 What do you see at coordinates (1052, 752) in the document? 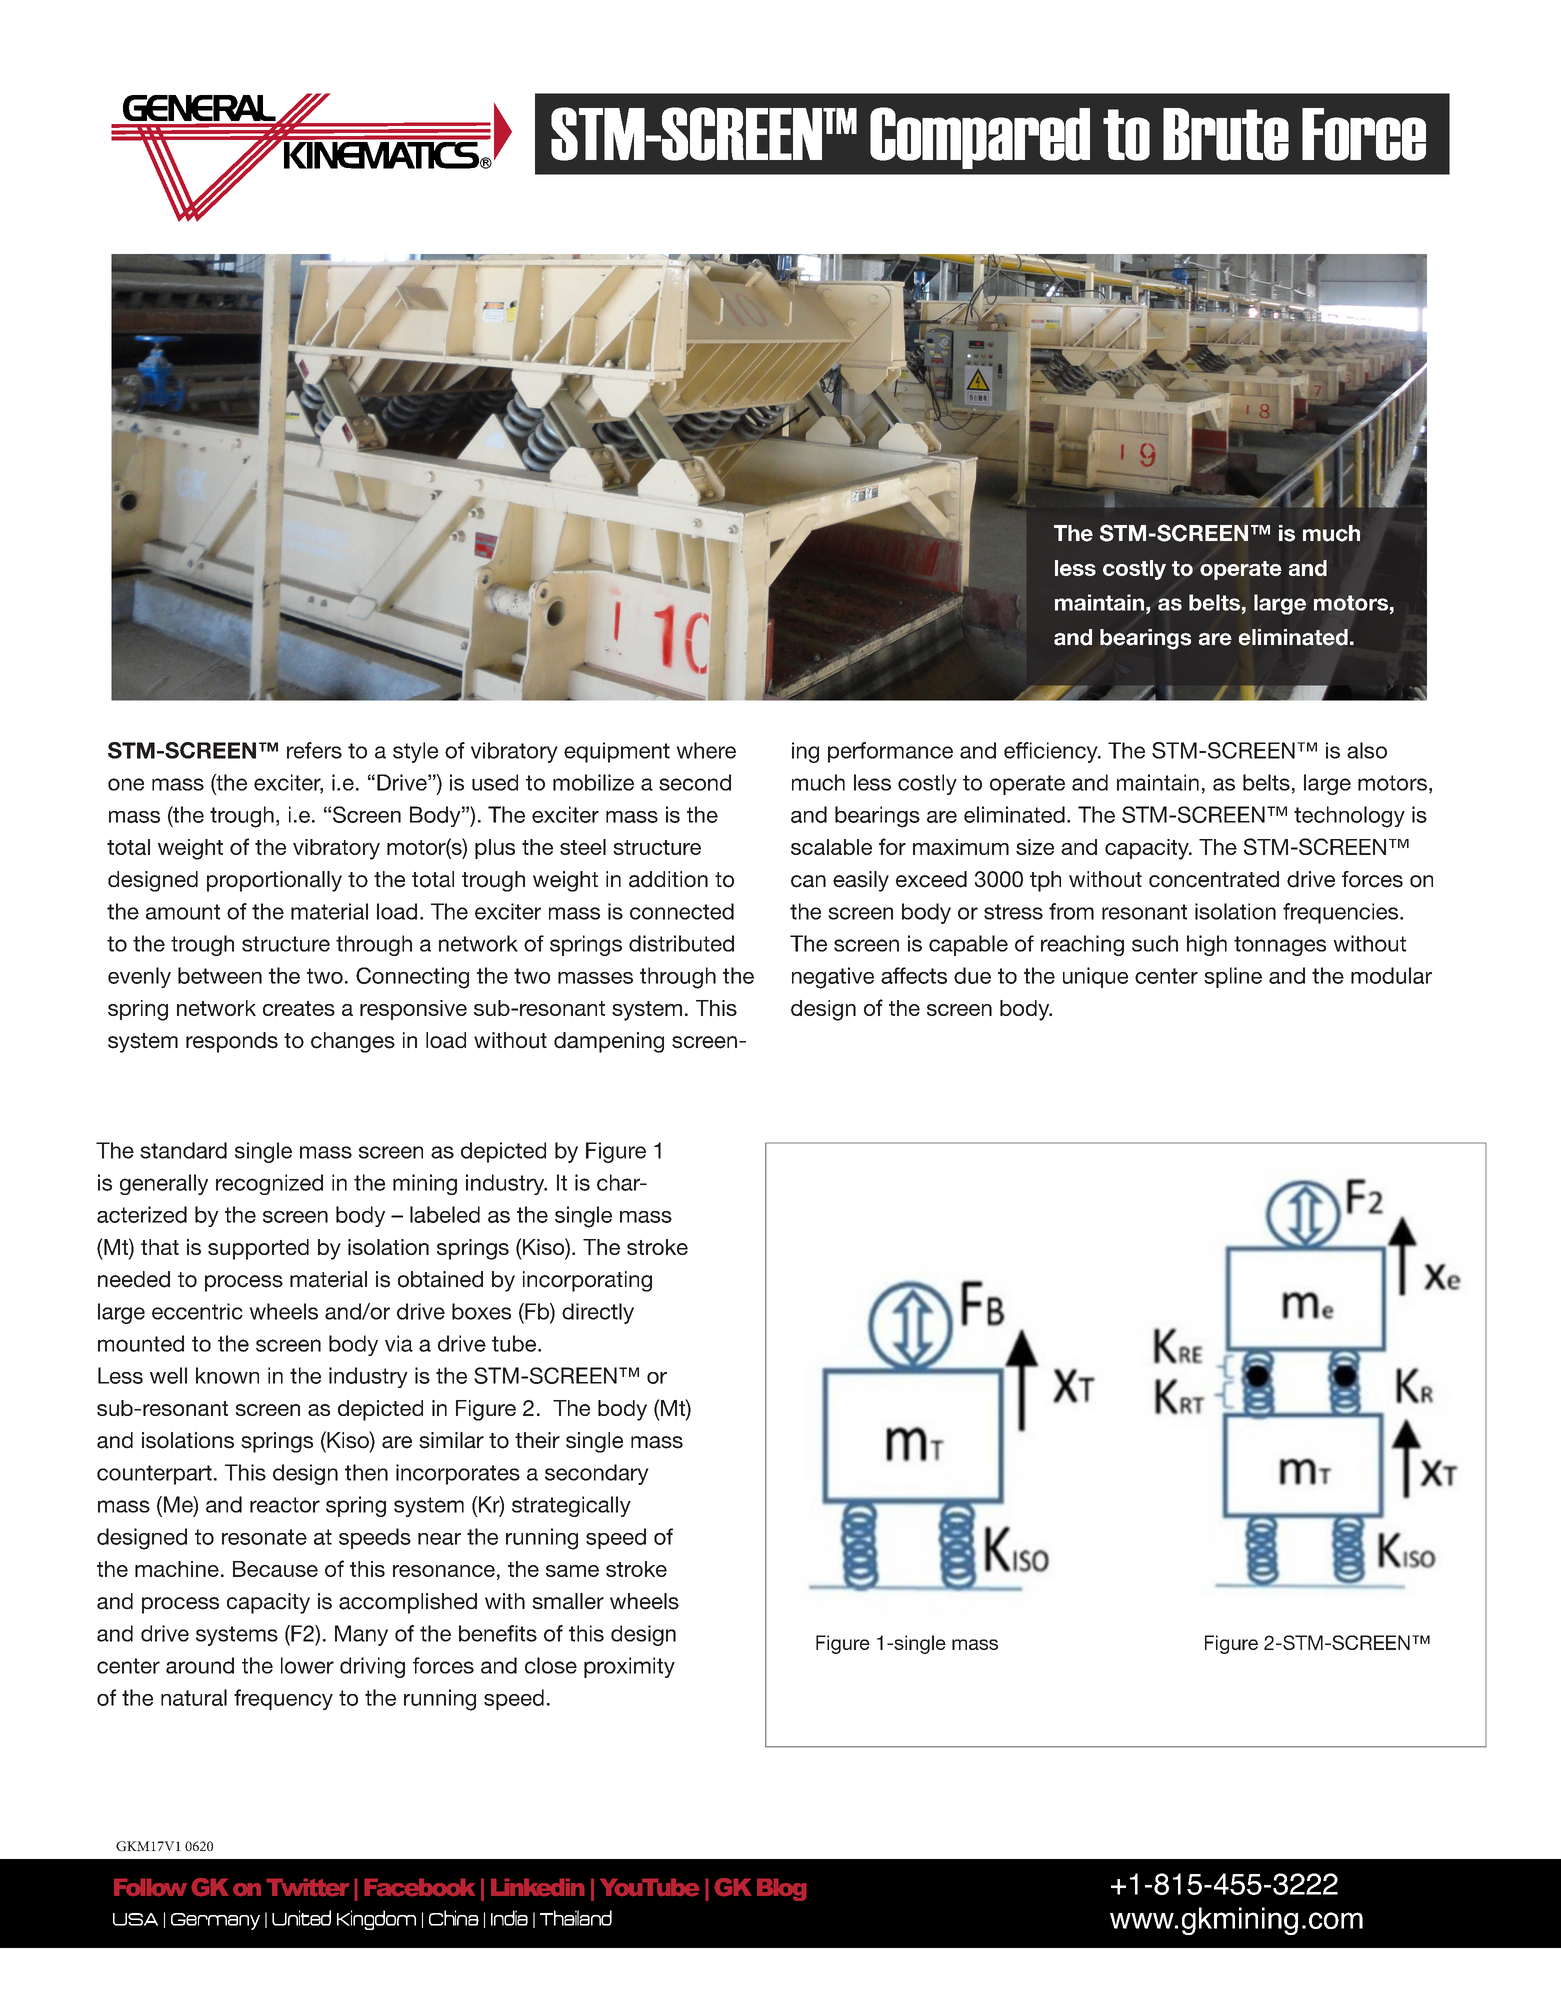
I see `efficiency` at bounding box center [1052, 752].
